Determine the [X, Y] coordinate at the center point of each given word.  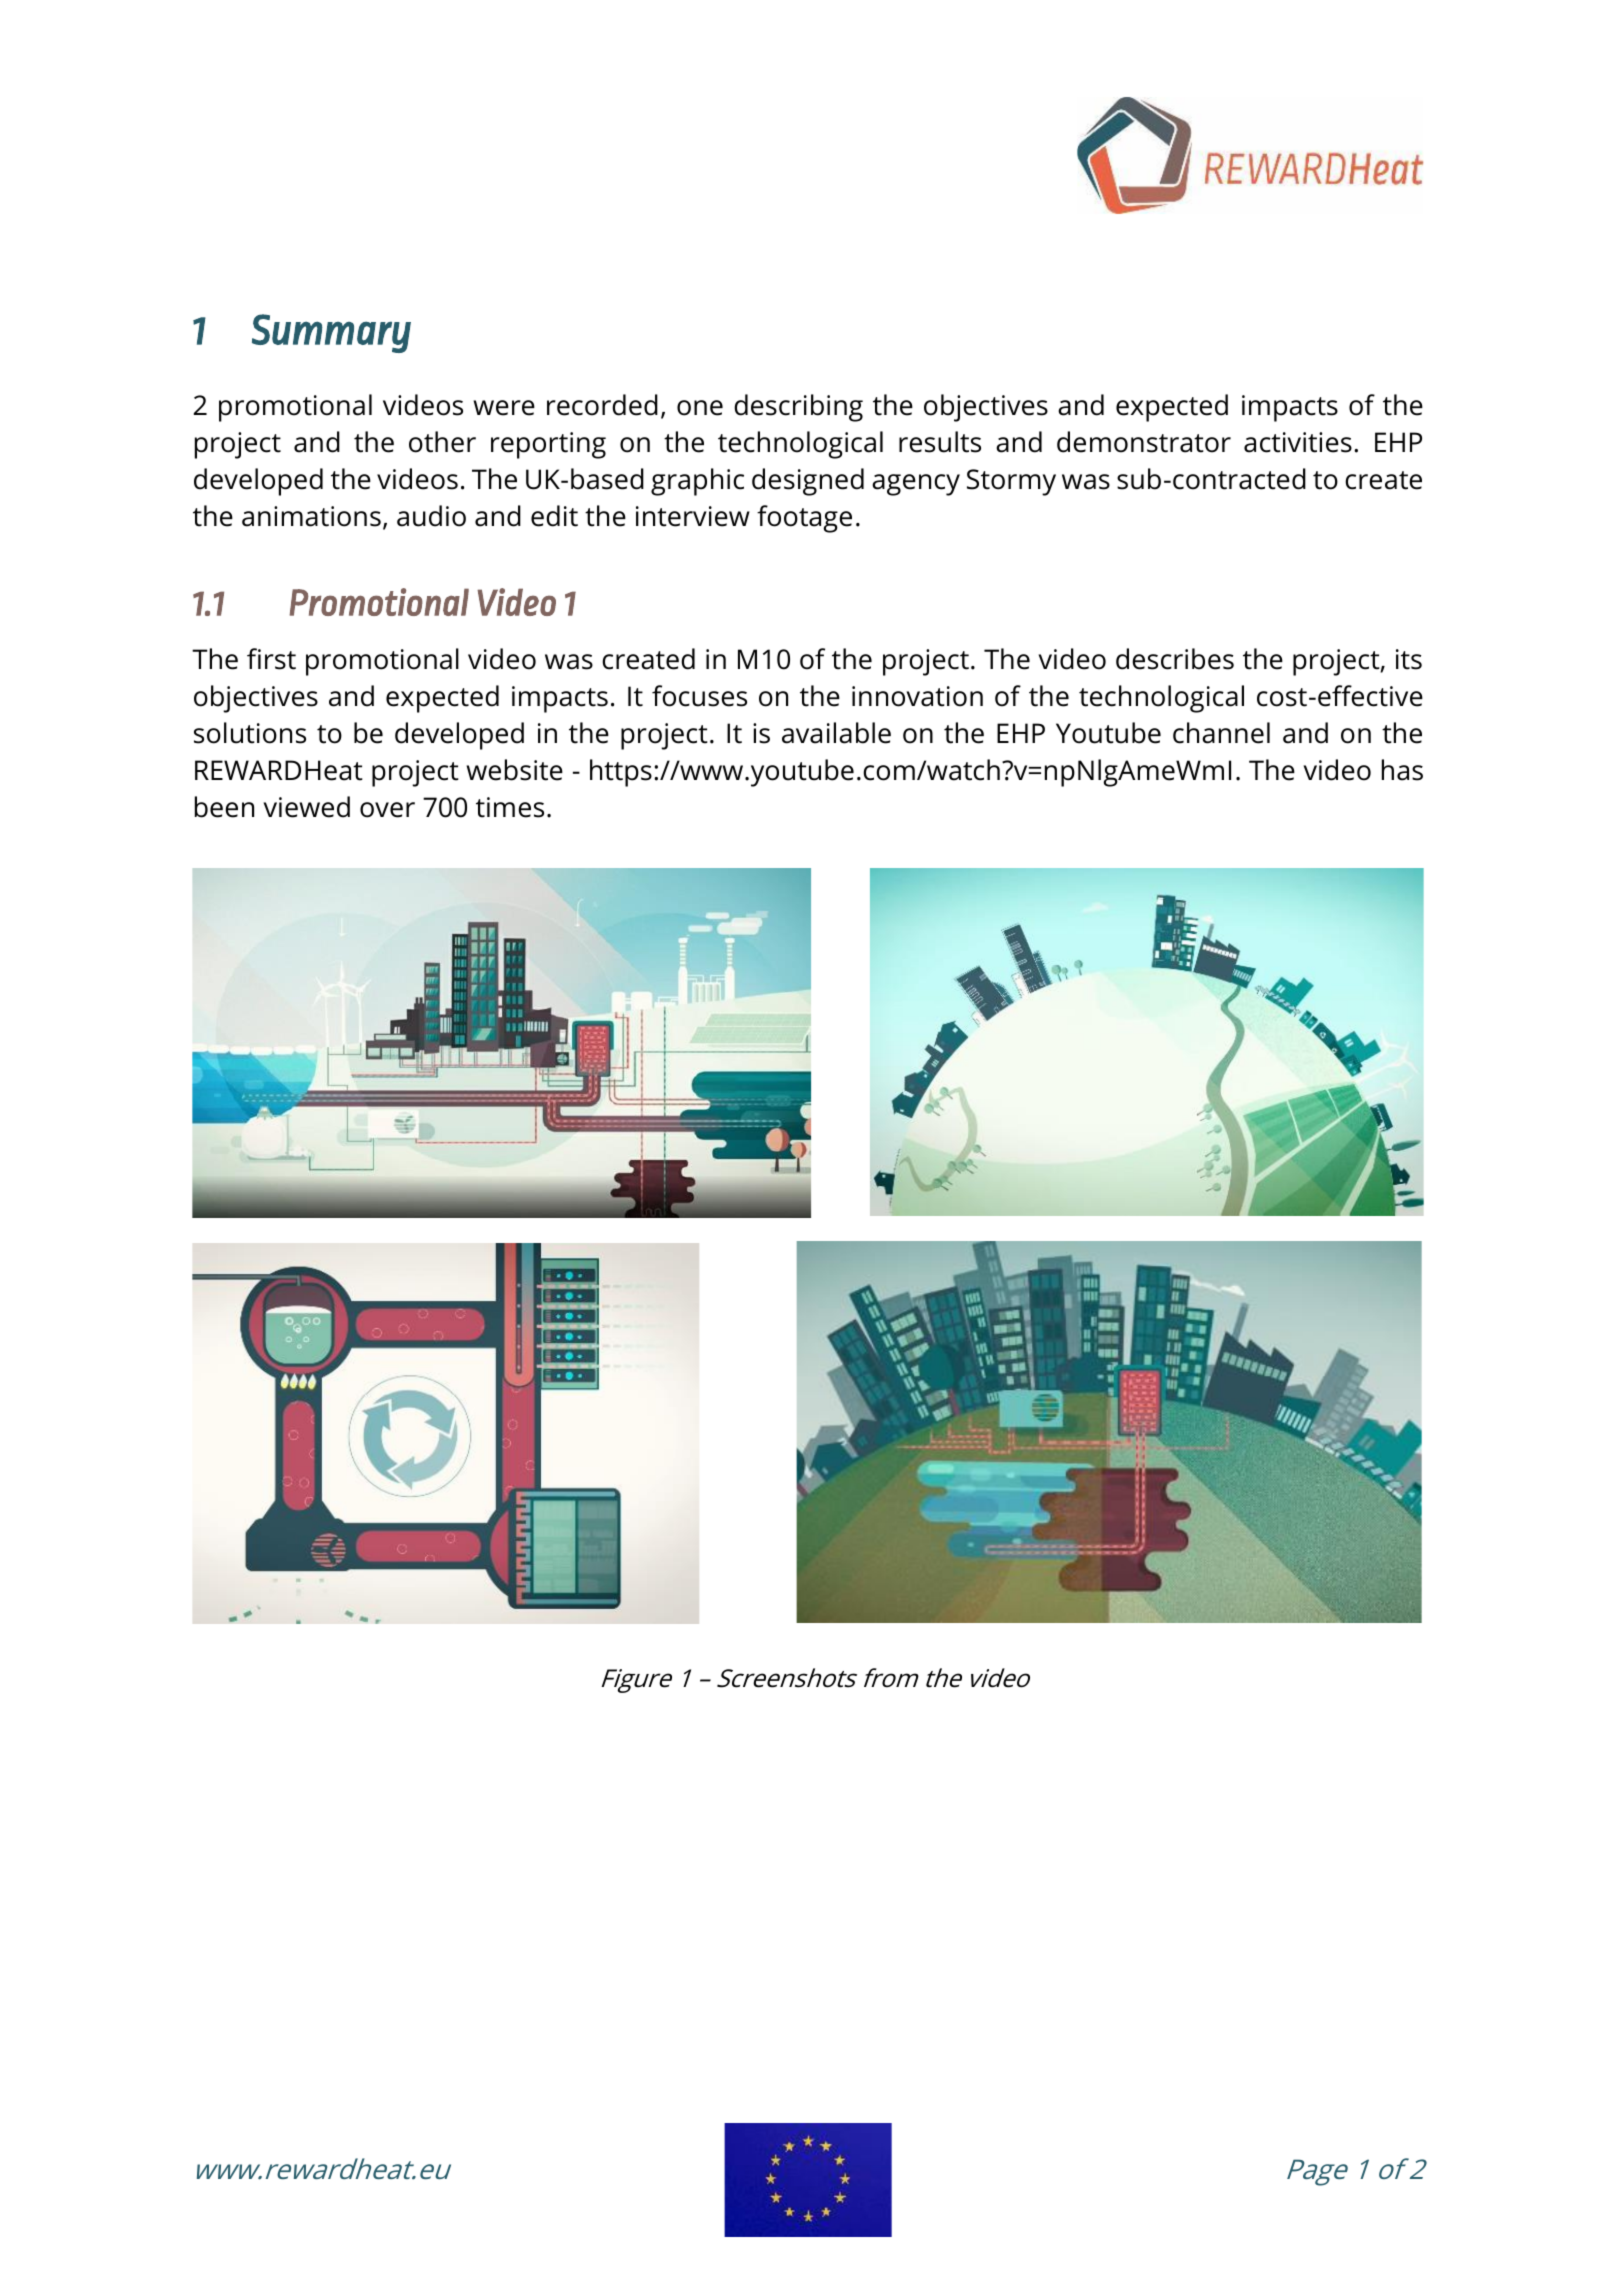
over [387, 810]
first [271, 659]
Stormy [1011, 482]
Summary [331, 333]
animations [311, 516]
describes [1175, 659]
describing [798, 408]
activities [1298, 442]
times [510, 807]
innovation [917, 696]
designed [808, 482]
